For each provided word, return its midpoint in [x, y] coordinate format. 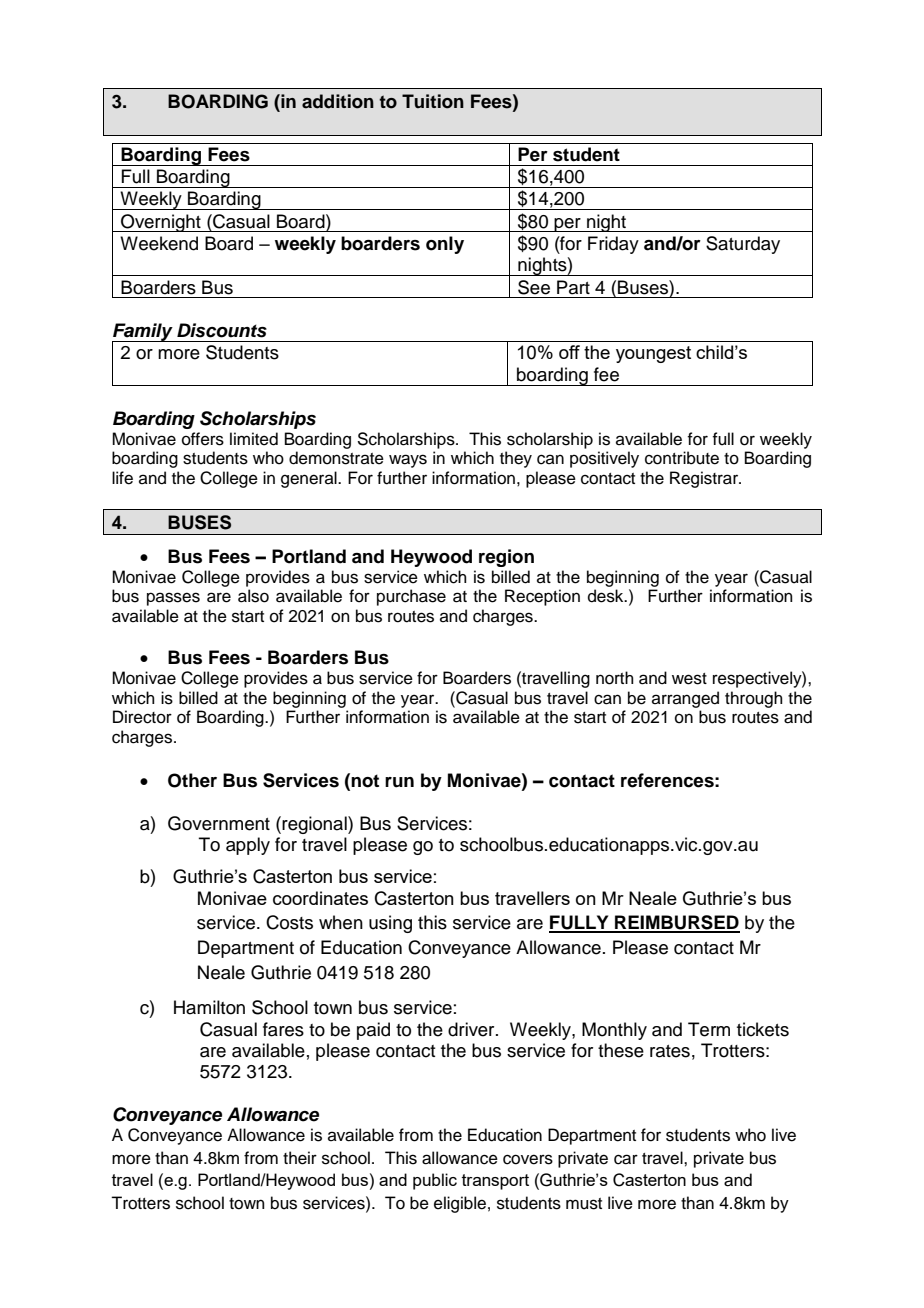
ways [408, 461]
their [300, 1158]
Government [219, 823]
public [435, 1181]
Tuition [433, 101]
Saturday [743, 245]
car [626, 1159]
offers [203, 439]
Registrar [705, 479]
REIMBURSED [676, 923]
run [399, 782]
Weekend [159, 243]
